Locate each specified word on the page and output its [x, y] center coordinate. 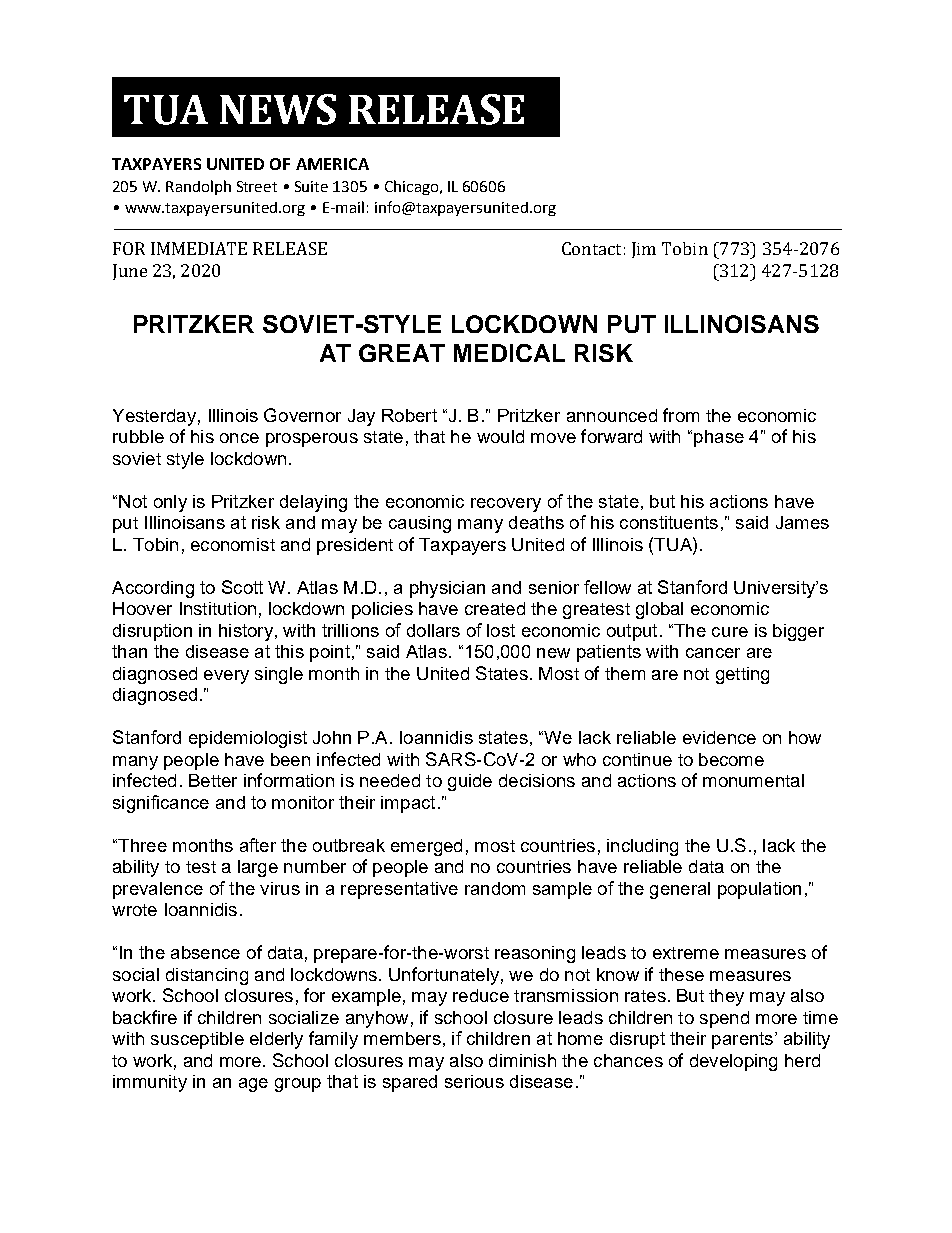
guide [470, 782]
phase [719, 438]
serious [474, 1081]
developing [733, 1062]
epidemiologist [248, 739]
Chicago [411, 187]
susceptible [197, 1040]
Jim [644, 250]
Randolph [198, 187]
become [731, 759]
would [500, 436]
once [239, 438]
